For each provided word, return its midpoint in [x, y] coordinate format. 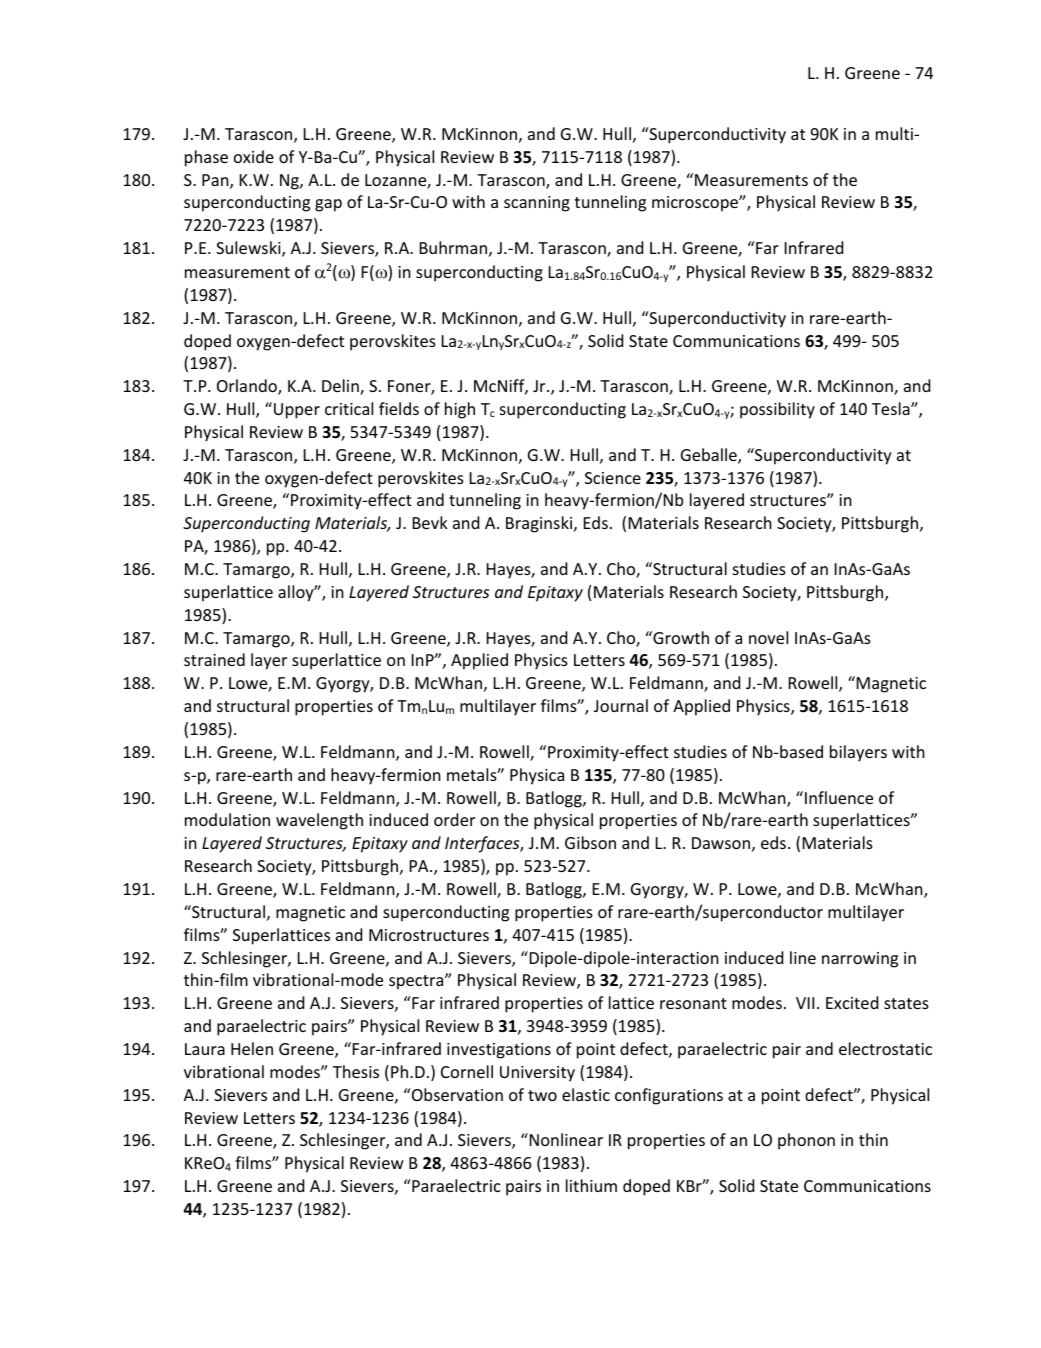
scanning [537, 204]
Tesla [892, 408]
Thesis [356, 1071]
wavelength [319, 821]
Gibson [590, 842]
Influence [839, 797]
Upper [297, 411]
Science [613, 478]
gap [328, 205]
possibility [777, 410]
